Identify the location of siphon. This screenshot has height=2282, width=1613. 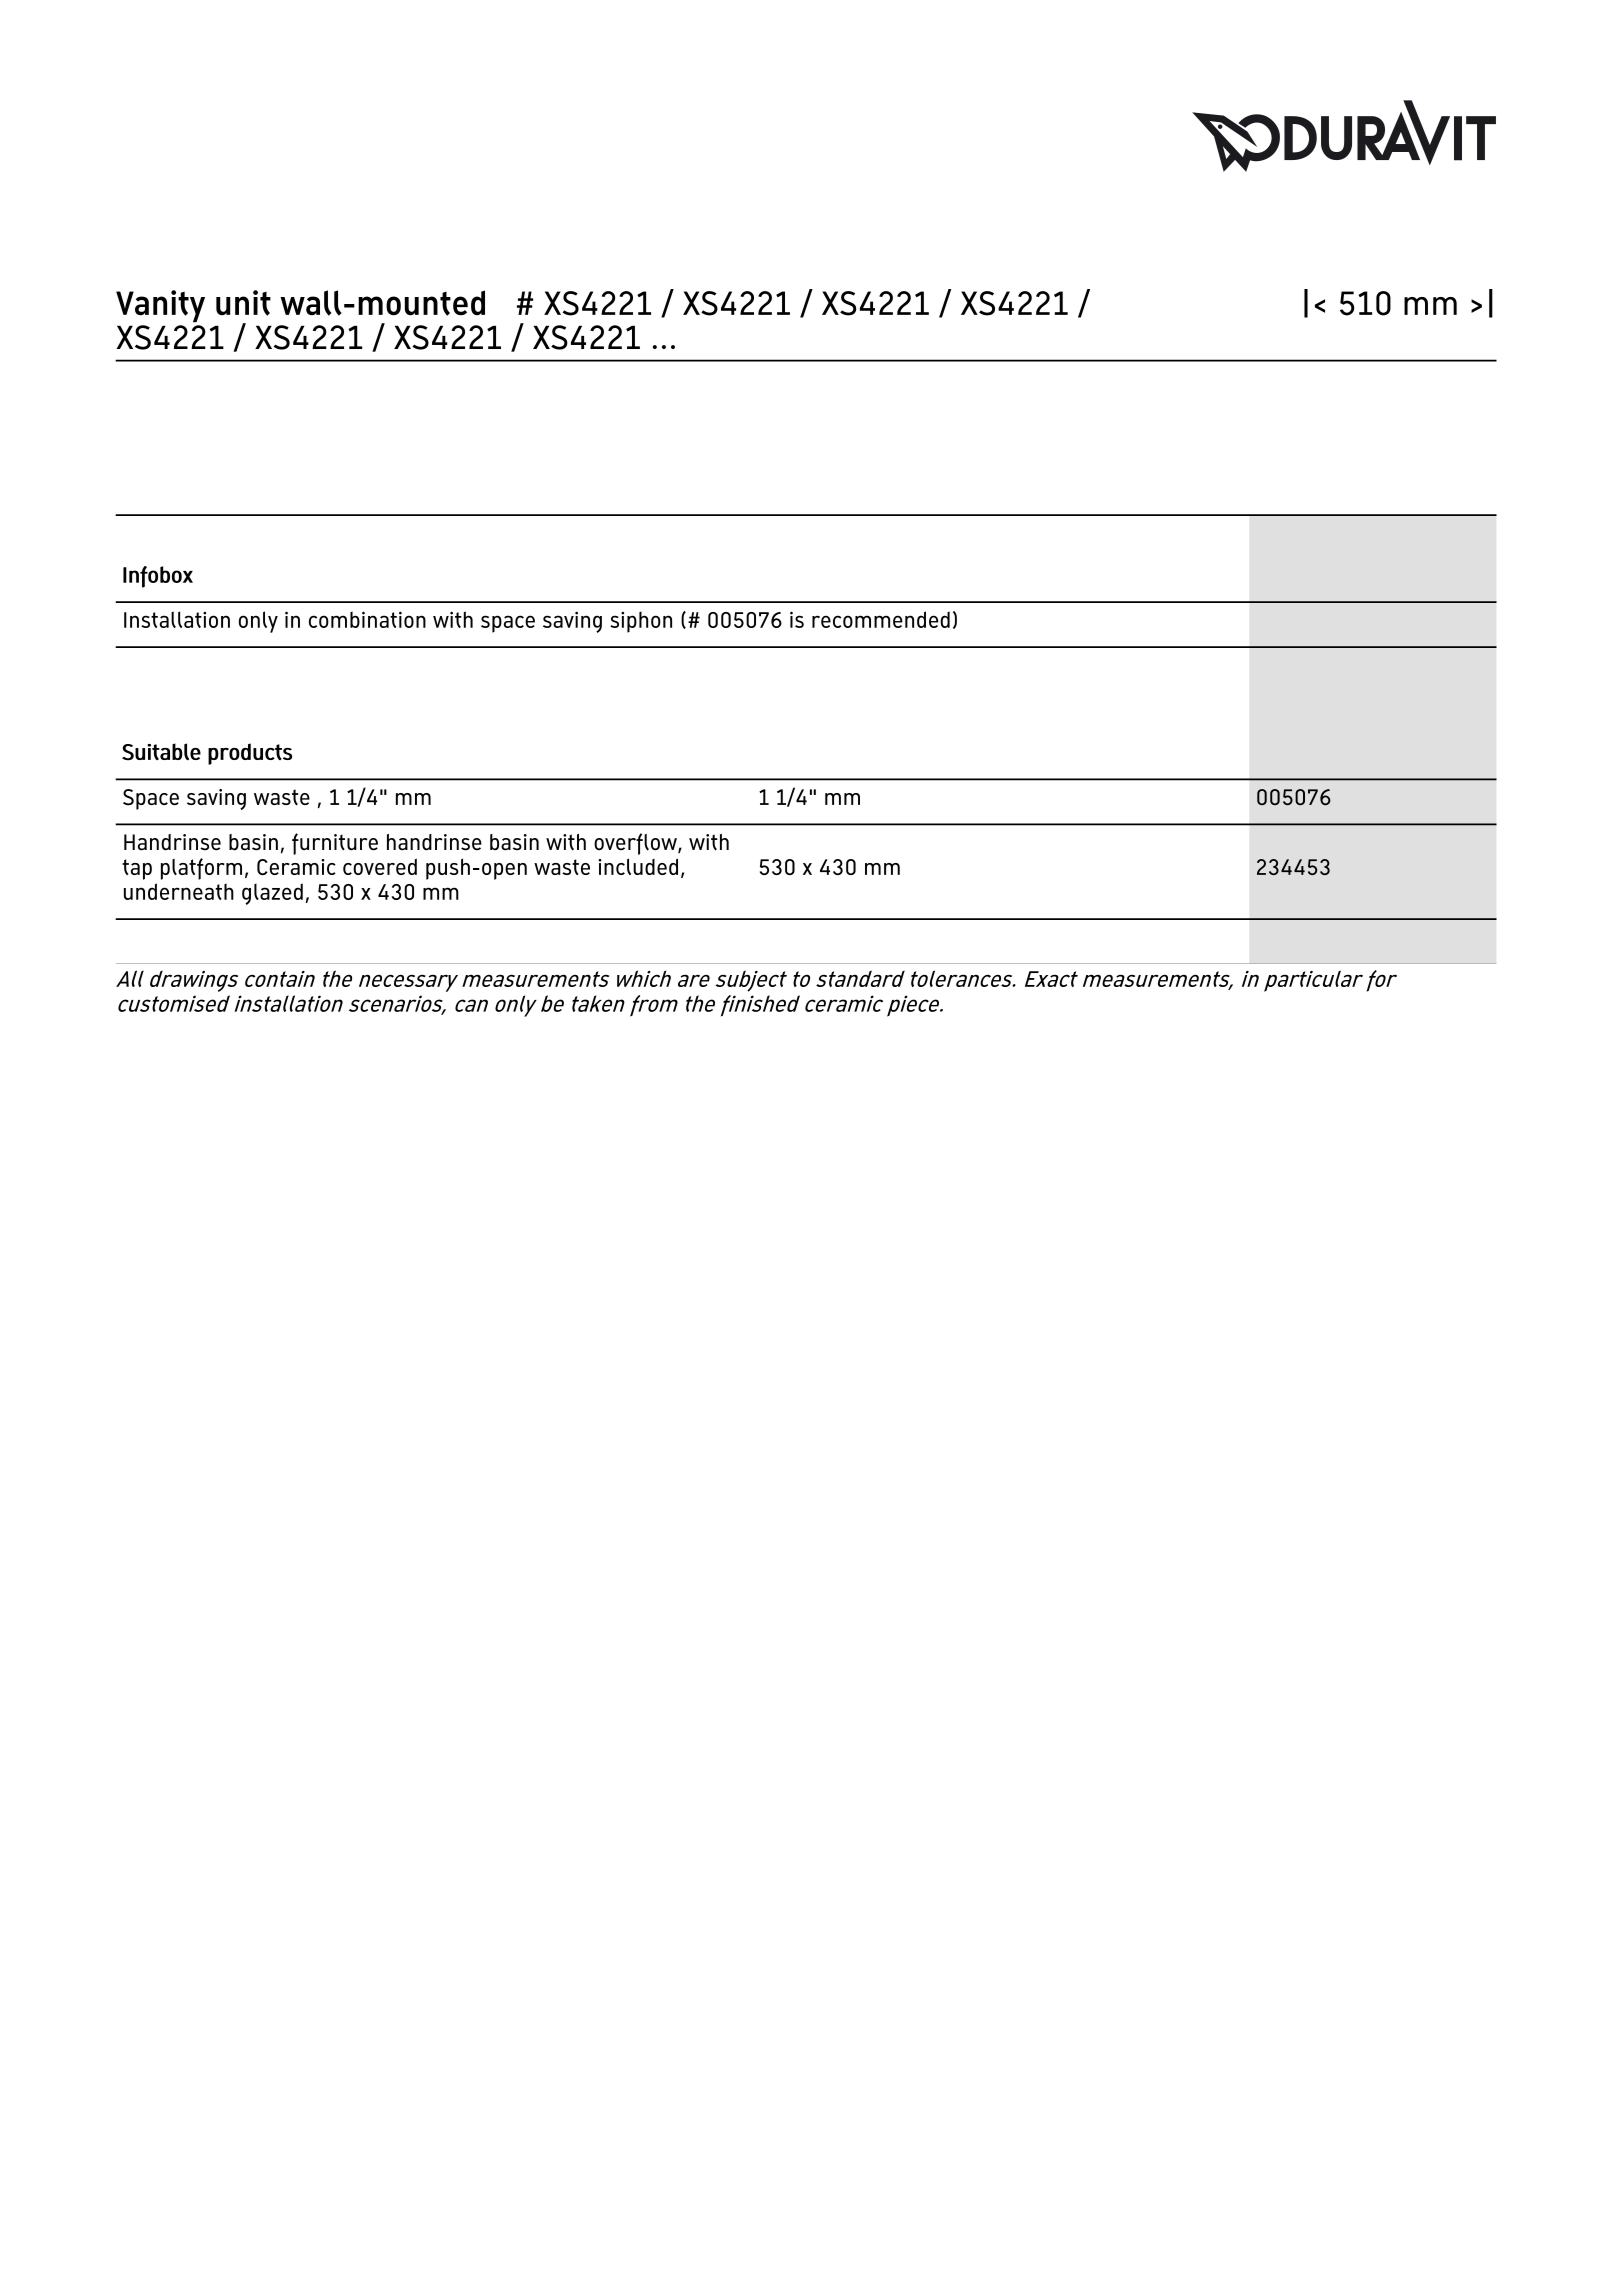
(641, 622).
